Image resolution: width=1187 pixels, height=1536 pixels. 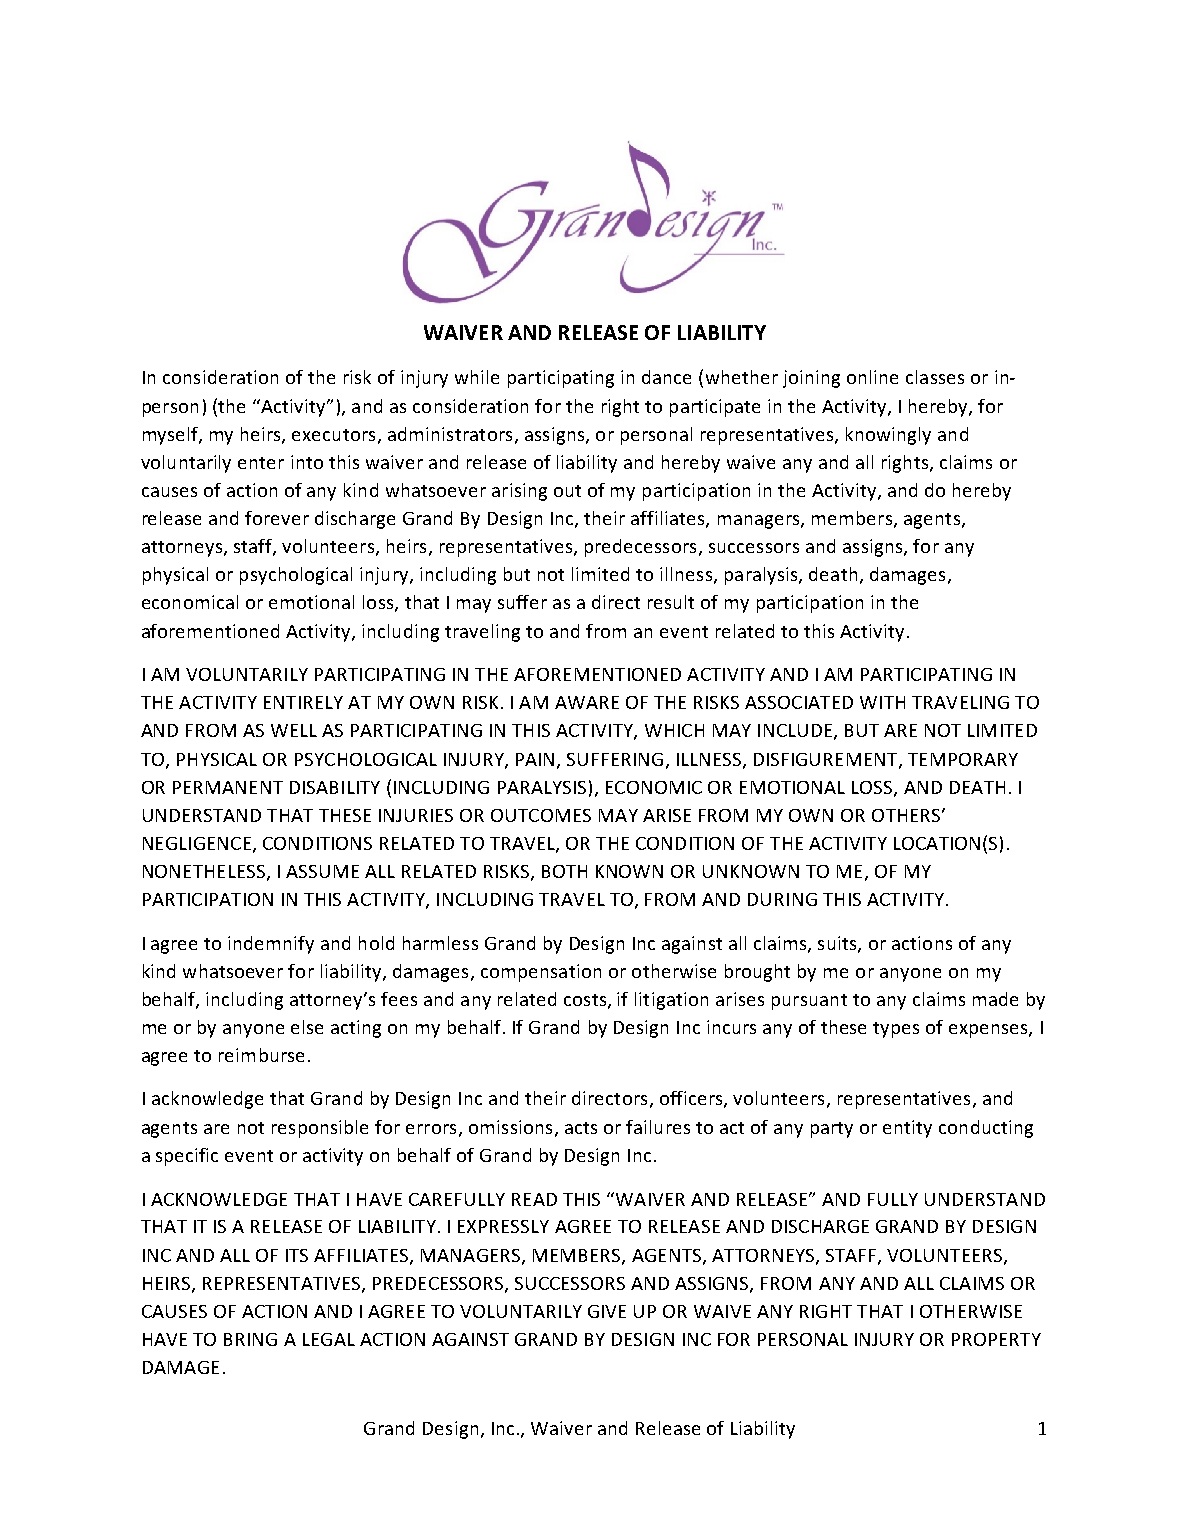 I want to click on GIVE, so click(x=607, y=1311).
